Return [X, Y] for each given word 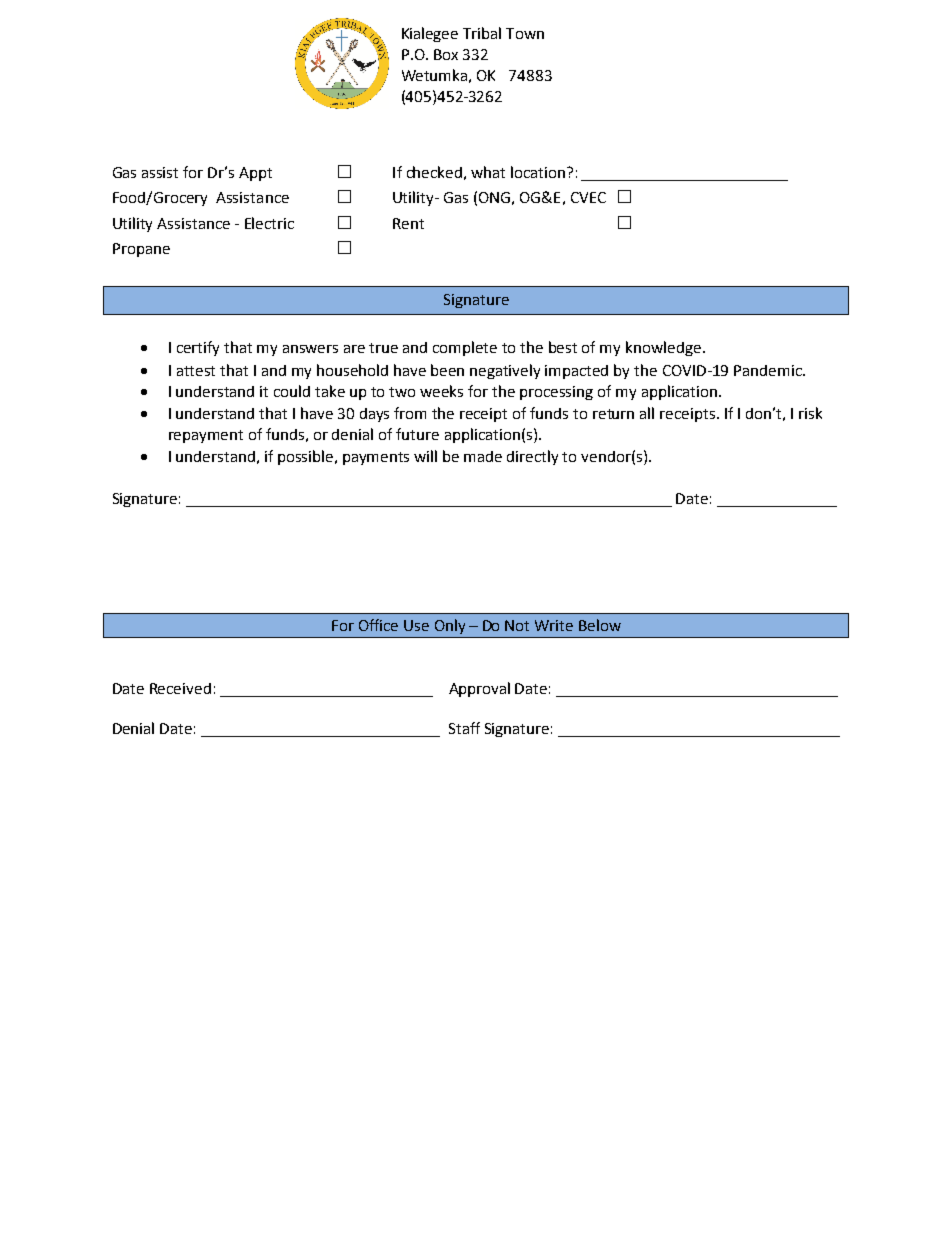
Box [446, 54]
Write [554, 625]
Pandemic [769, 370]
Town [525, 33]
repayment [206, 436]
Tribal [482, 33]
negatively [505, 371]
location [538, 172]
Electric [269, 223]
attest [196, 371]
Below [600, 625]
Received [180, 688]
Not [517, 625]
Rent [408, 223]
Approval [479, 689]
